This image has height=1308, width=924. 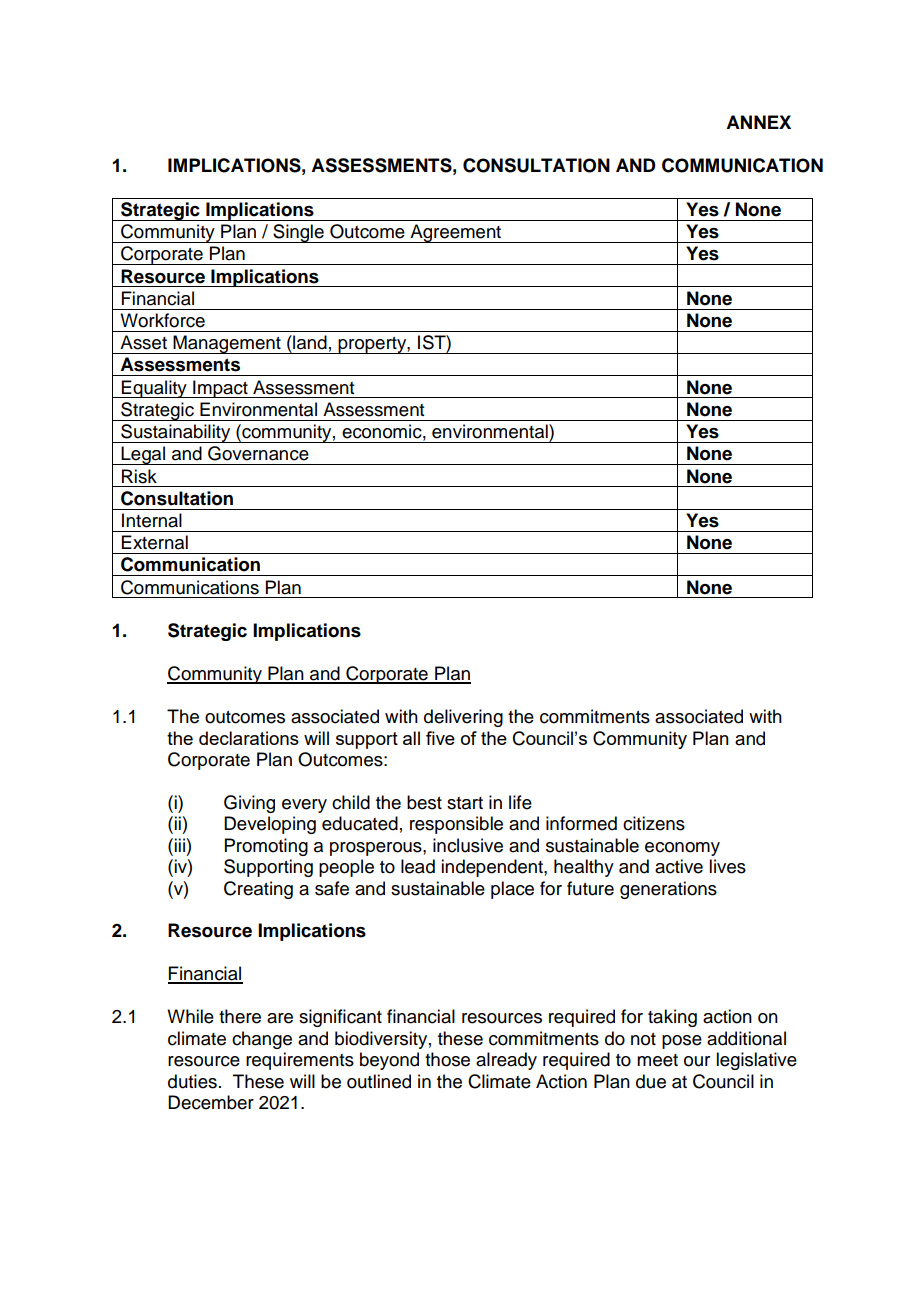 What do you see at coordinates (463, 718) in the image?
I see `delivering` at bounding box center [463, 718].
